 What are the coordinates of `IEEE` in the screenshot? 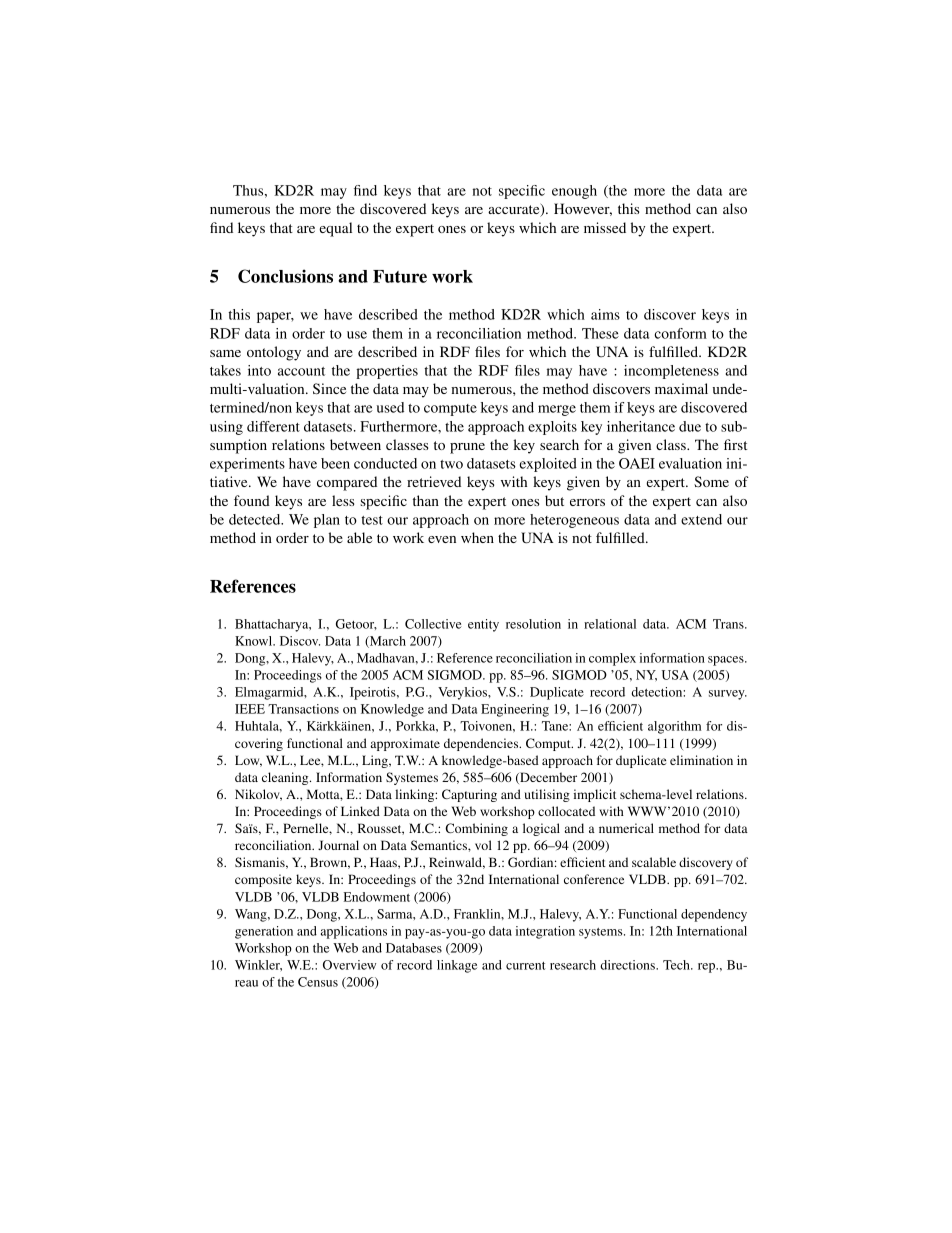 It's located at (250, 709).
